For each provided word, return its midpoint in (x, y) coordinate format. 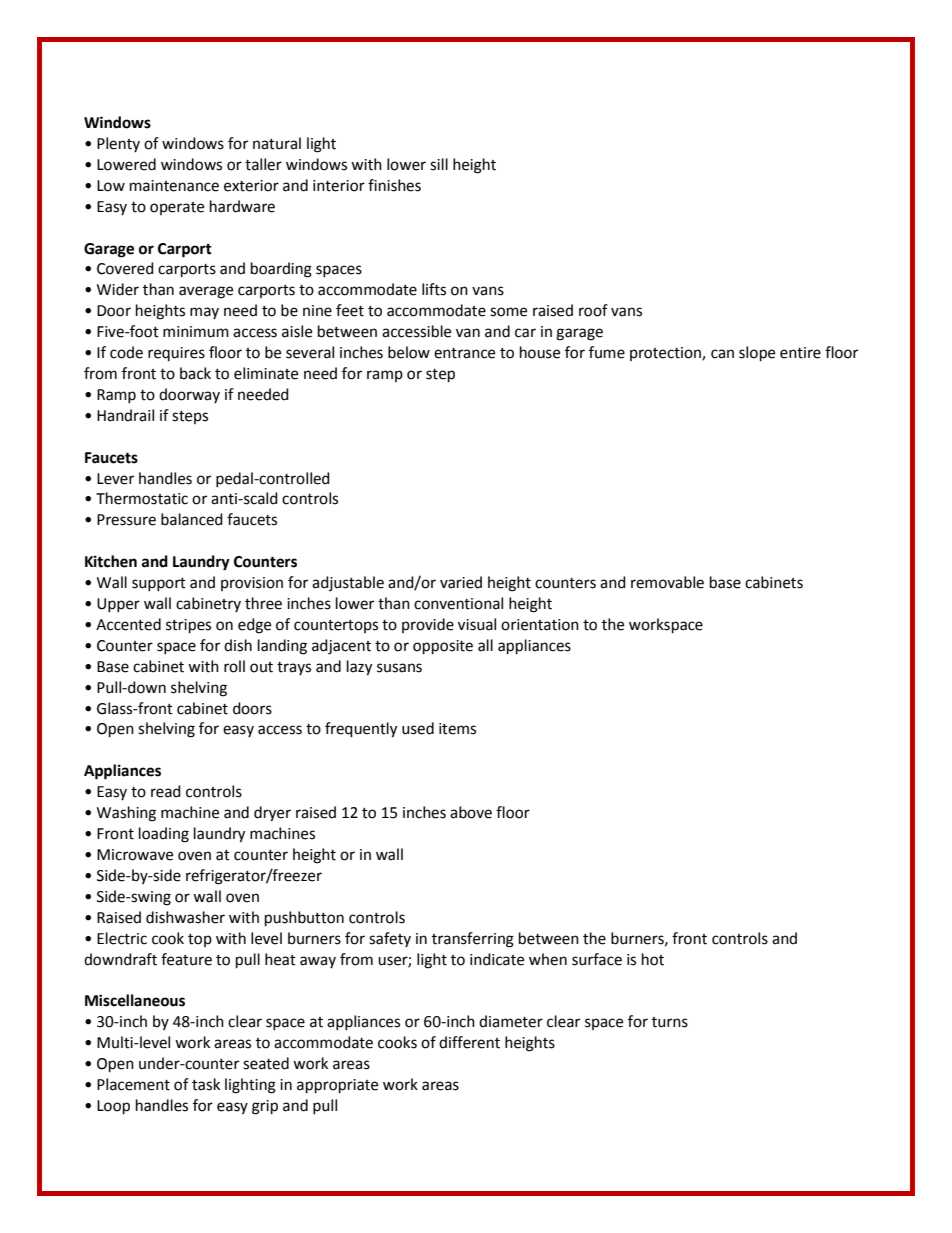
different (469, 1042)
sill (439, 164)
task (206, 1084)
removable (667, 582)
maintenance (174, 186)
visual (477, 624)
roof (593, 310)
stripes (188, 626)
